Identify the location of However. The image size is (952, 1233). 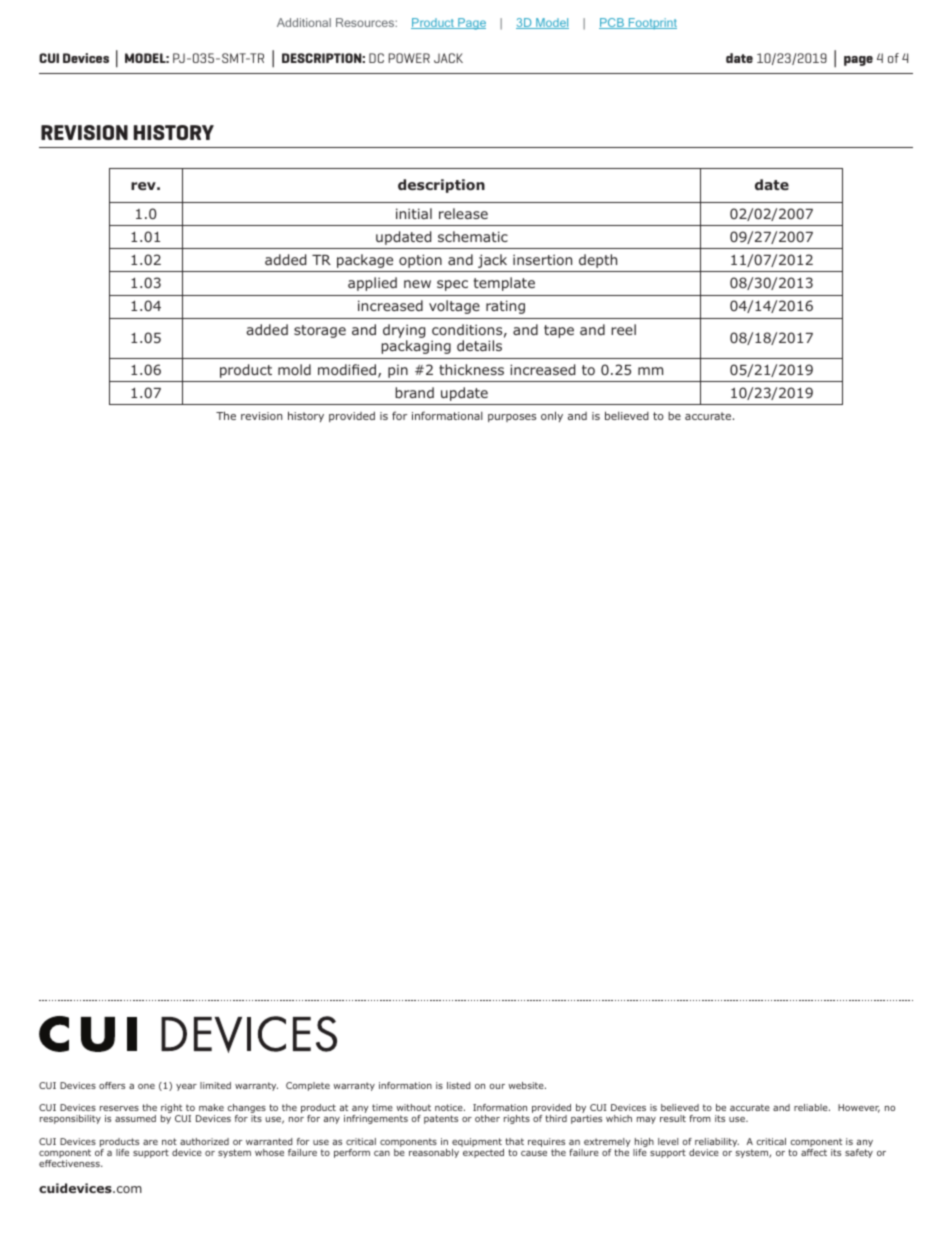
(859, 1108).
